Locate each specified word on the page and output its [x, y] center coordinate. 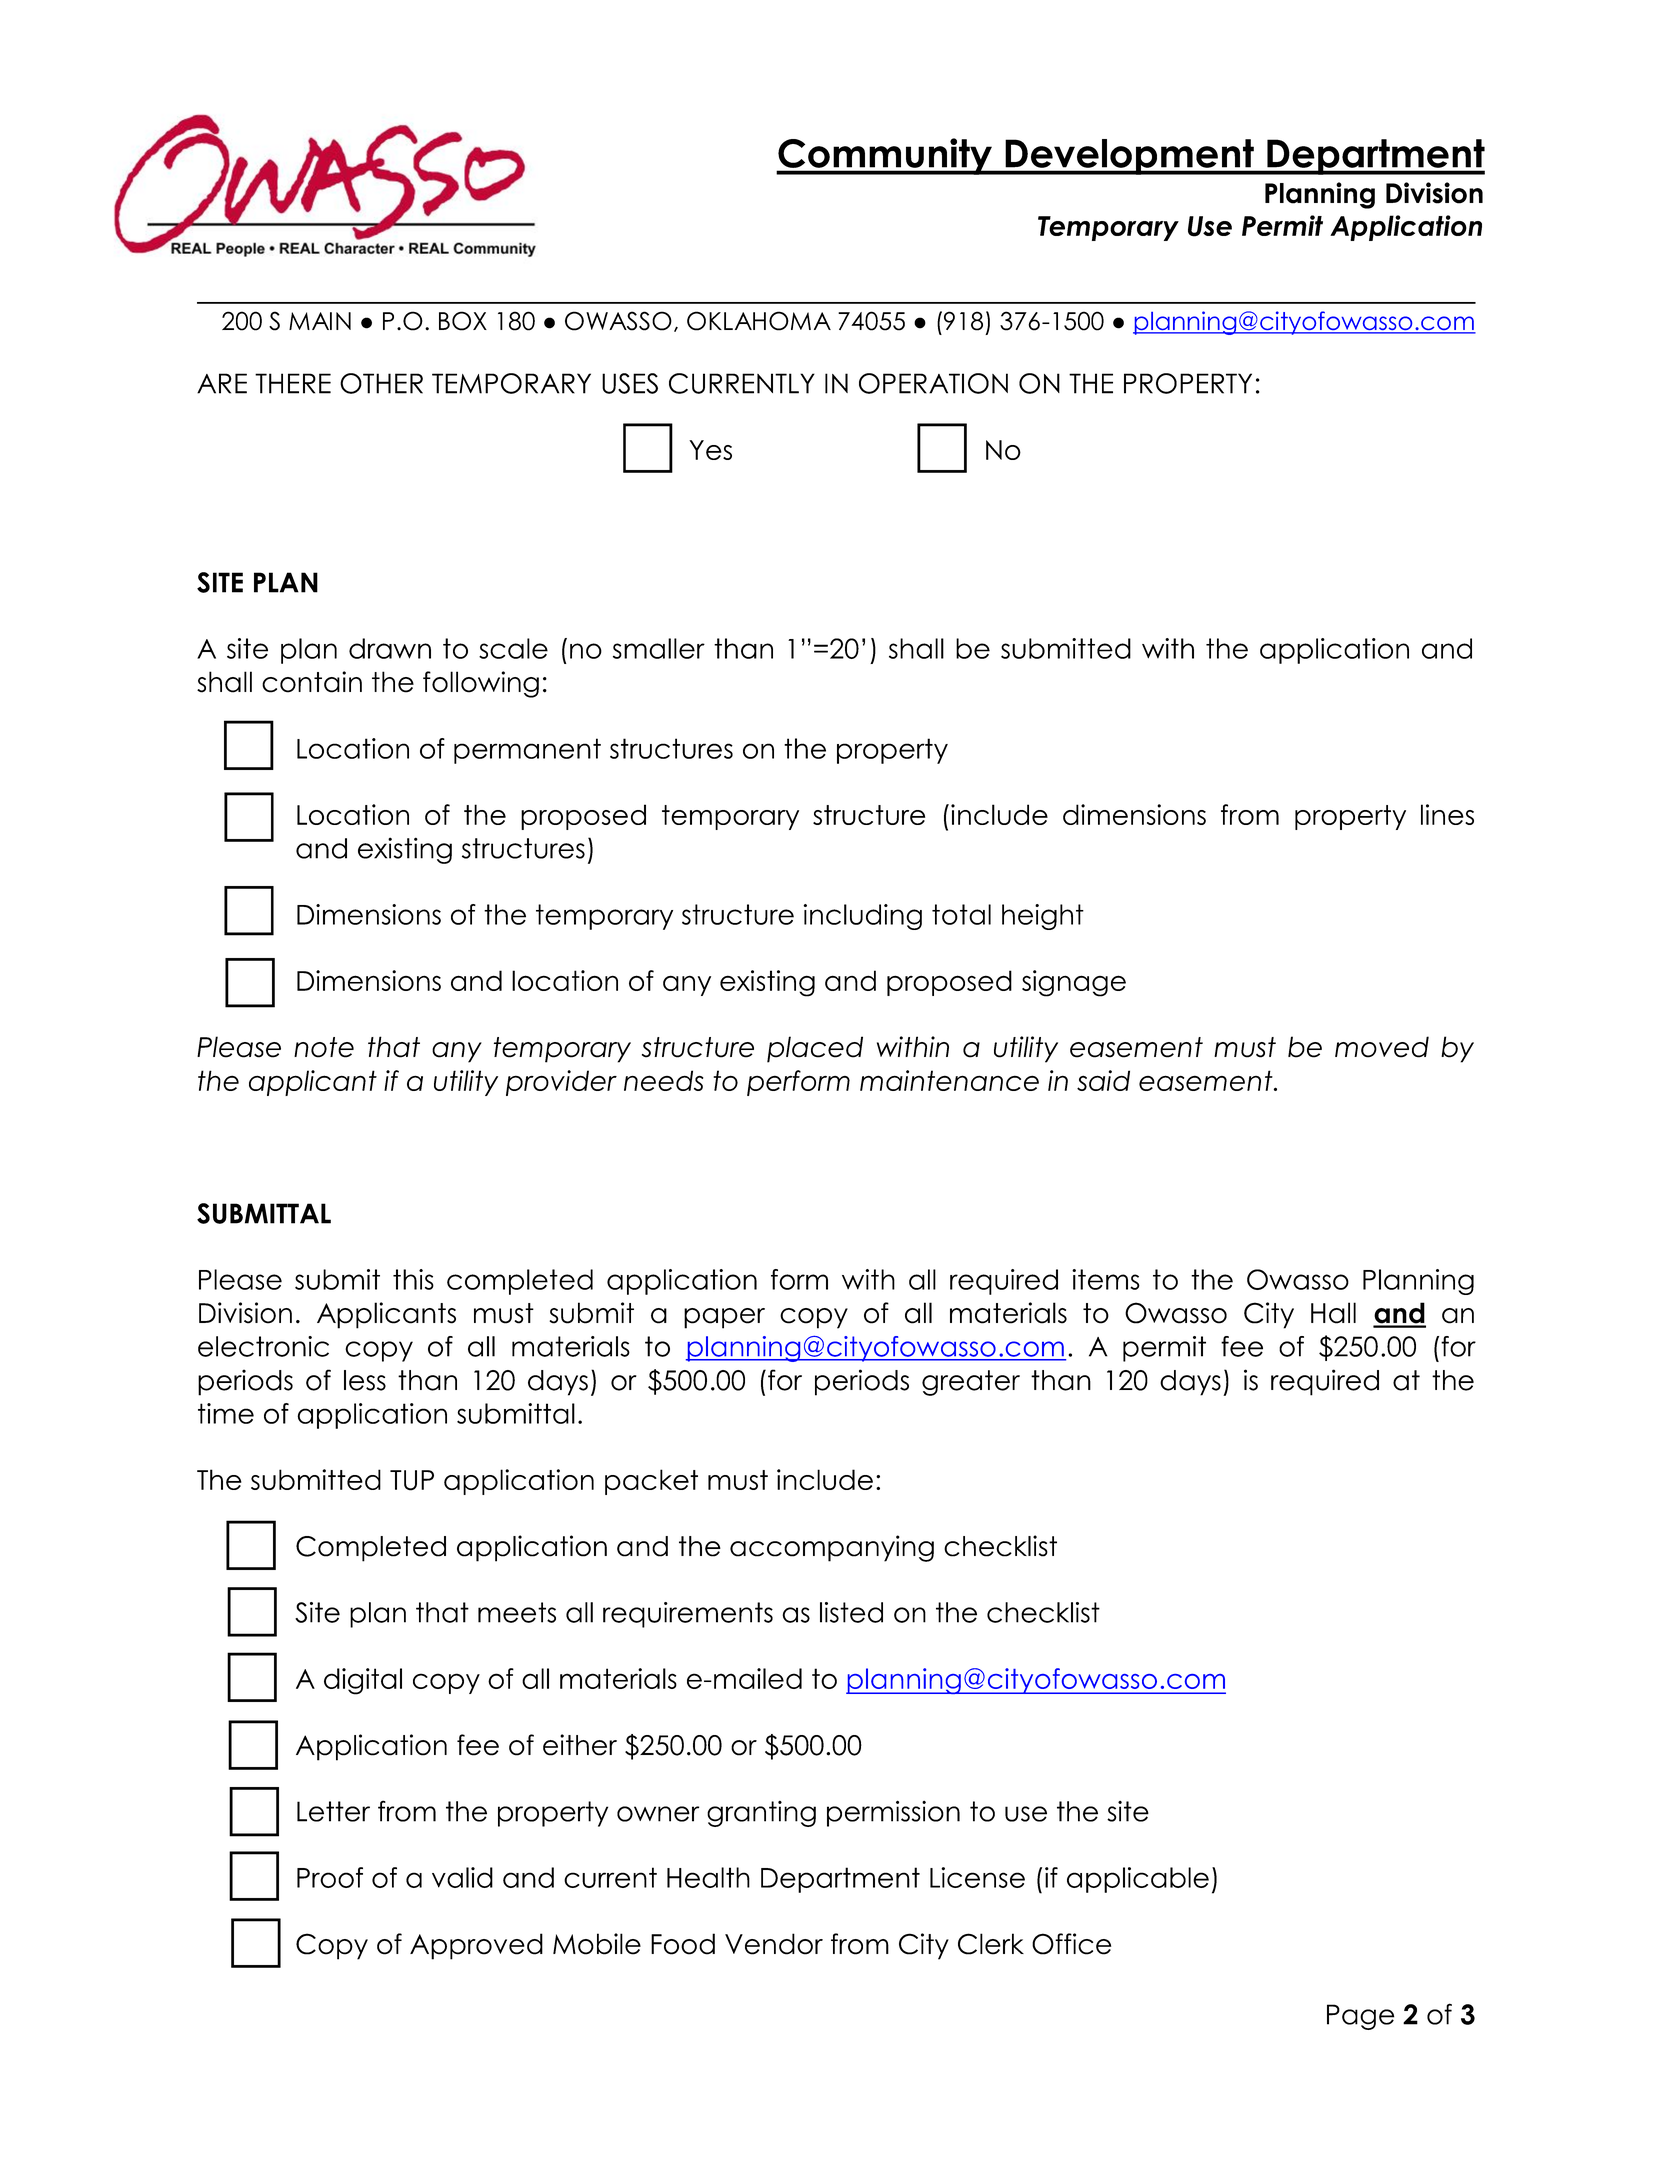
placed [815, 1049]
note [324, 1047]
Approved [476, 1946]
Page [1360, 2017]
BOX [463, 321]
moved [1382, 1047]
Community [885, 156]
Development [1129, 157]
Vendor [774, 1944]
